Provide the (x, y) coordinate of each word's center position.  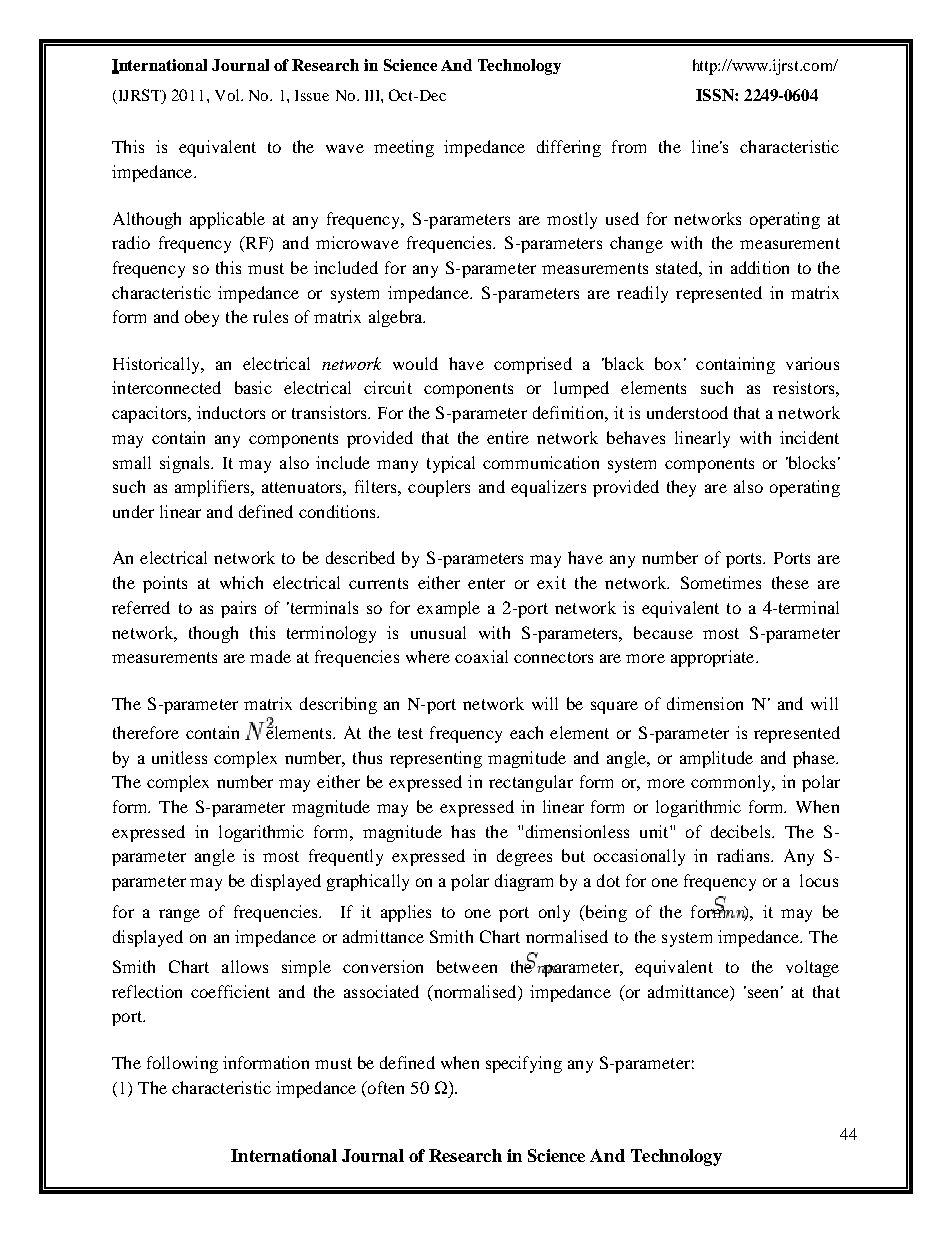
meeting (404, 148)
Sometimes (721, 582)
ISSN (716, 95)
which (241, 582)
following (182, 1064)
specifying (524, 1064)
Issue (312, 95)
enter (486, 583)
